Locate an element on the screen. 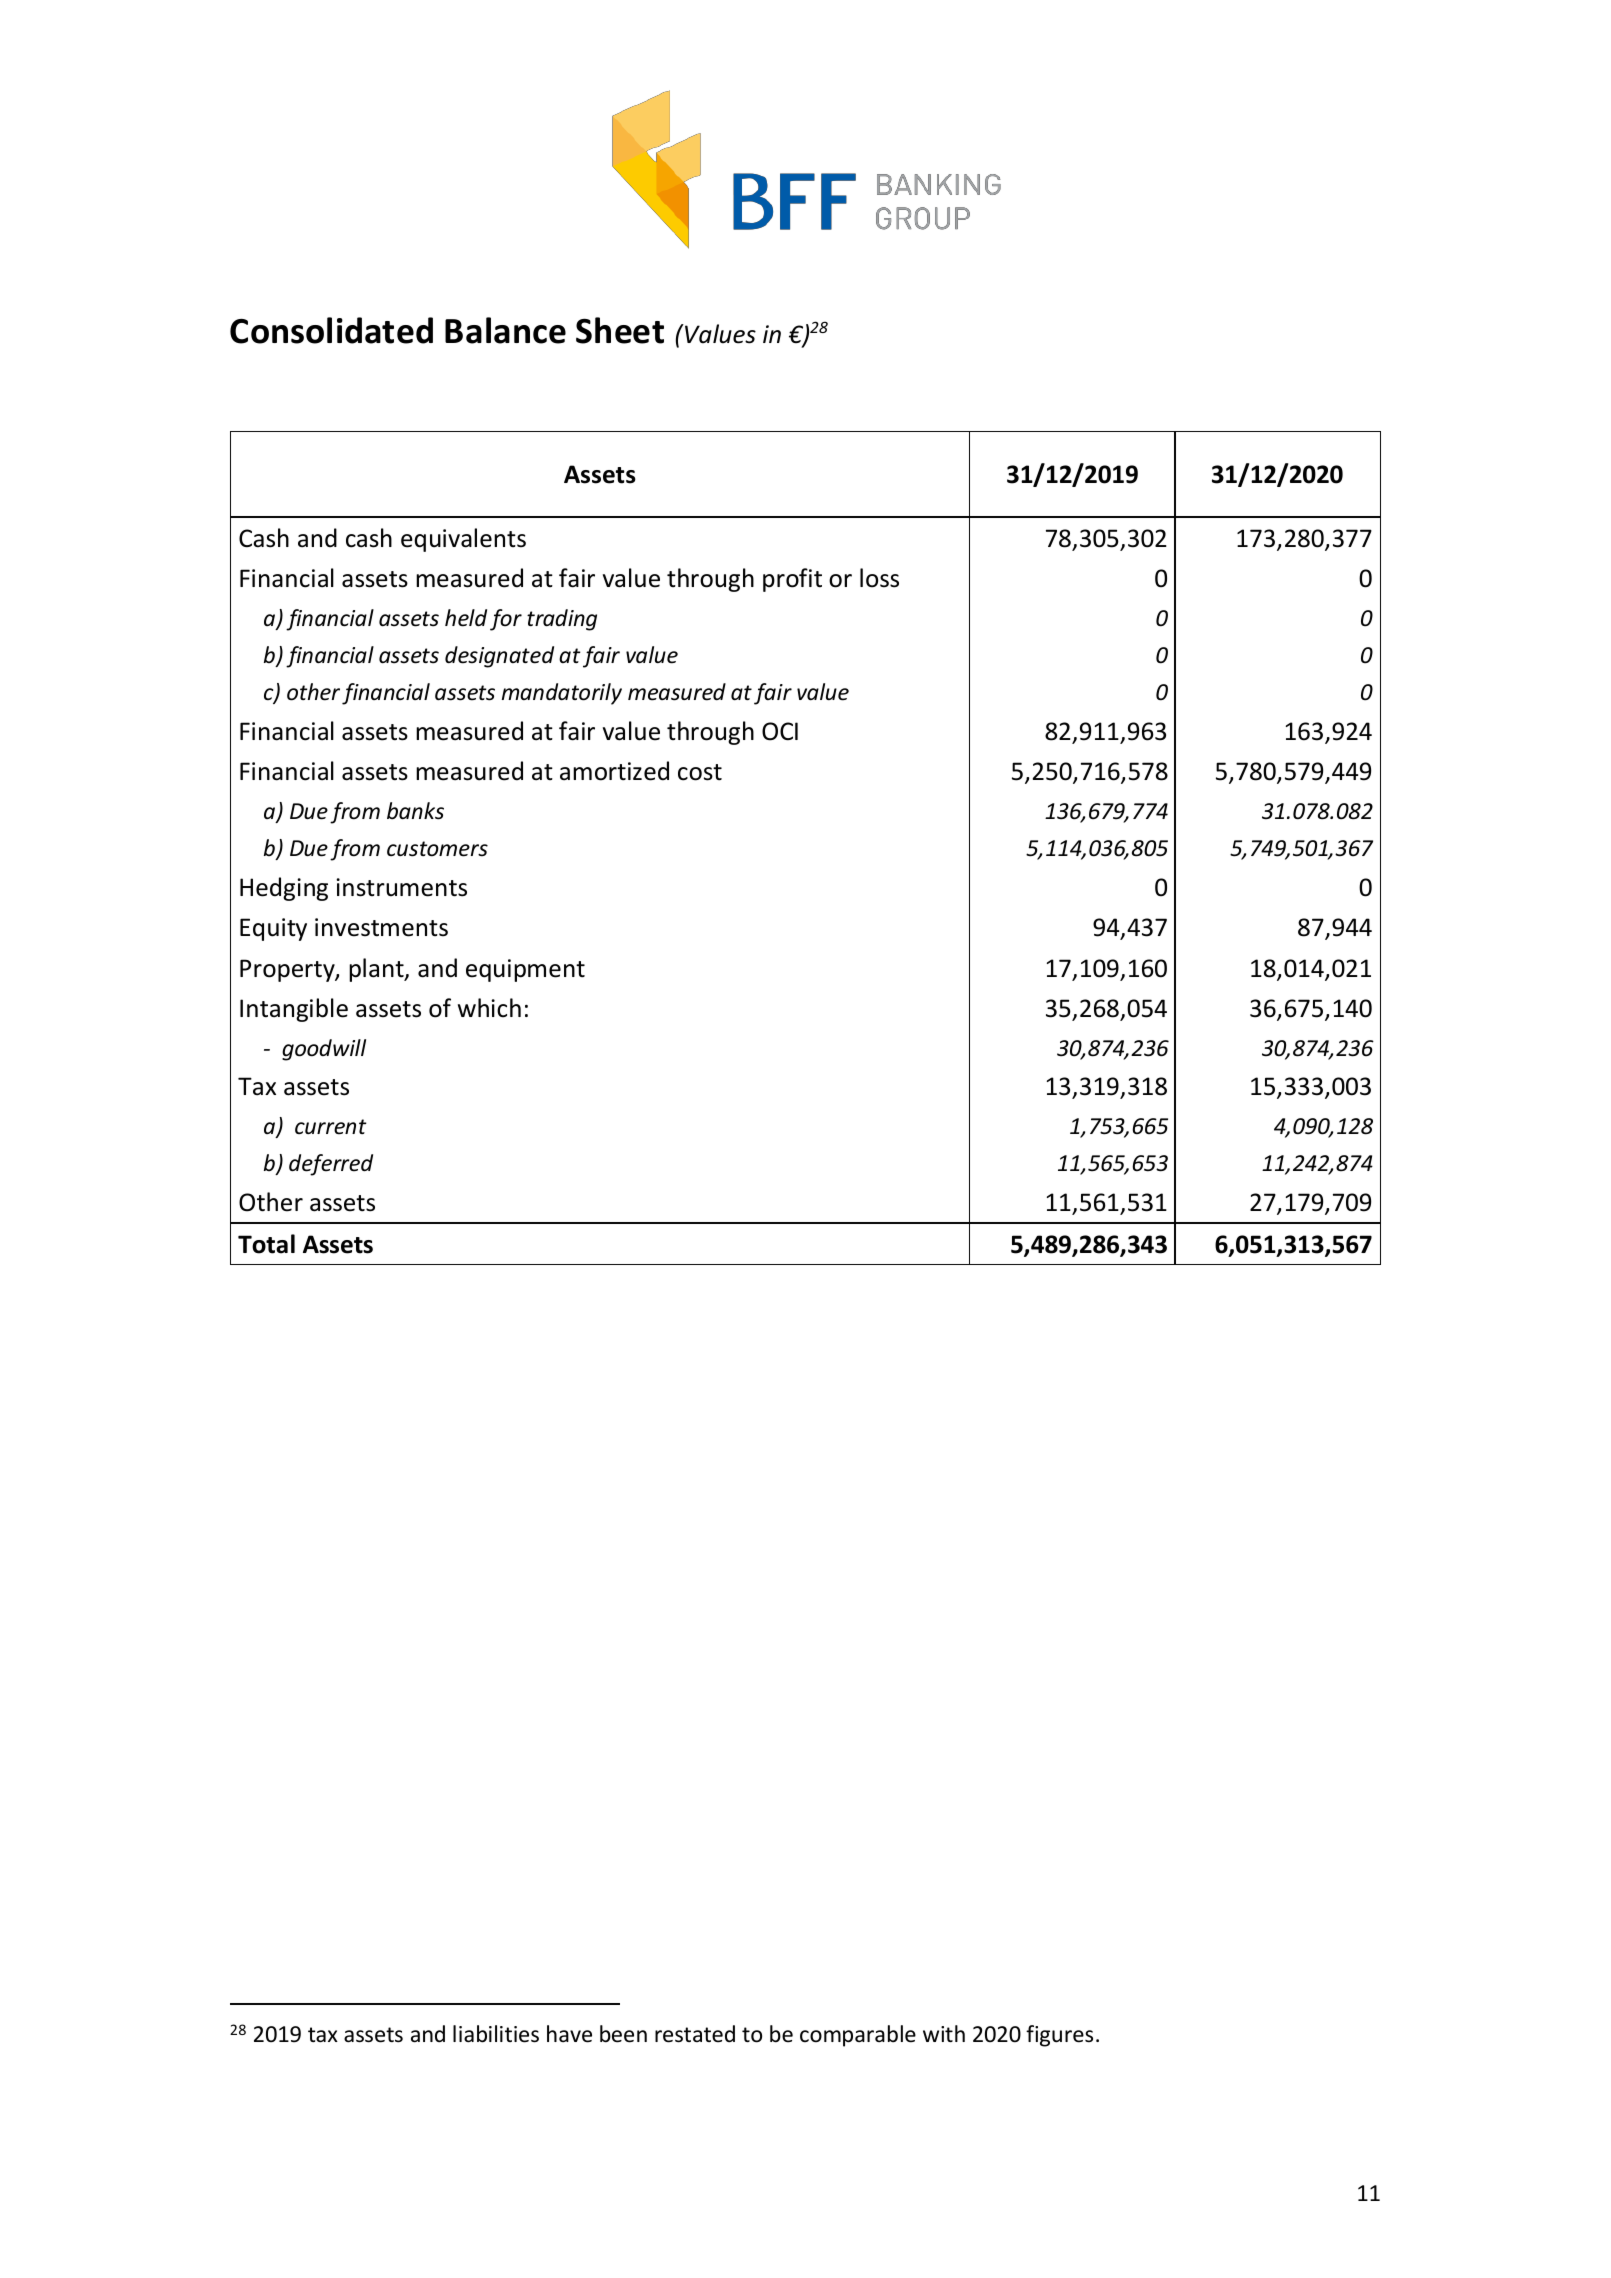 The height and width of the screenshot is (2278, 1611). Total is located at coordinates (266, 1244).
